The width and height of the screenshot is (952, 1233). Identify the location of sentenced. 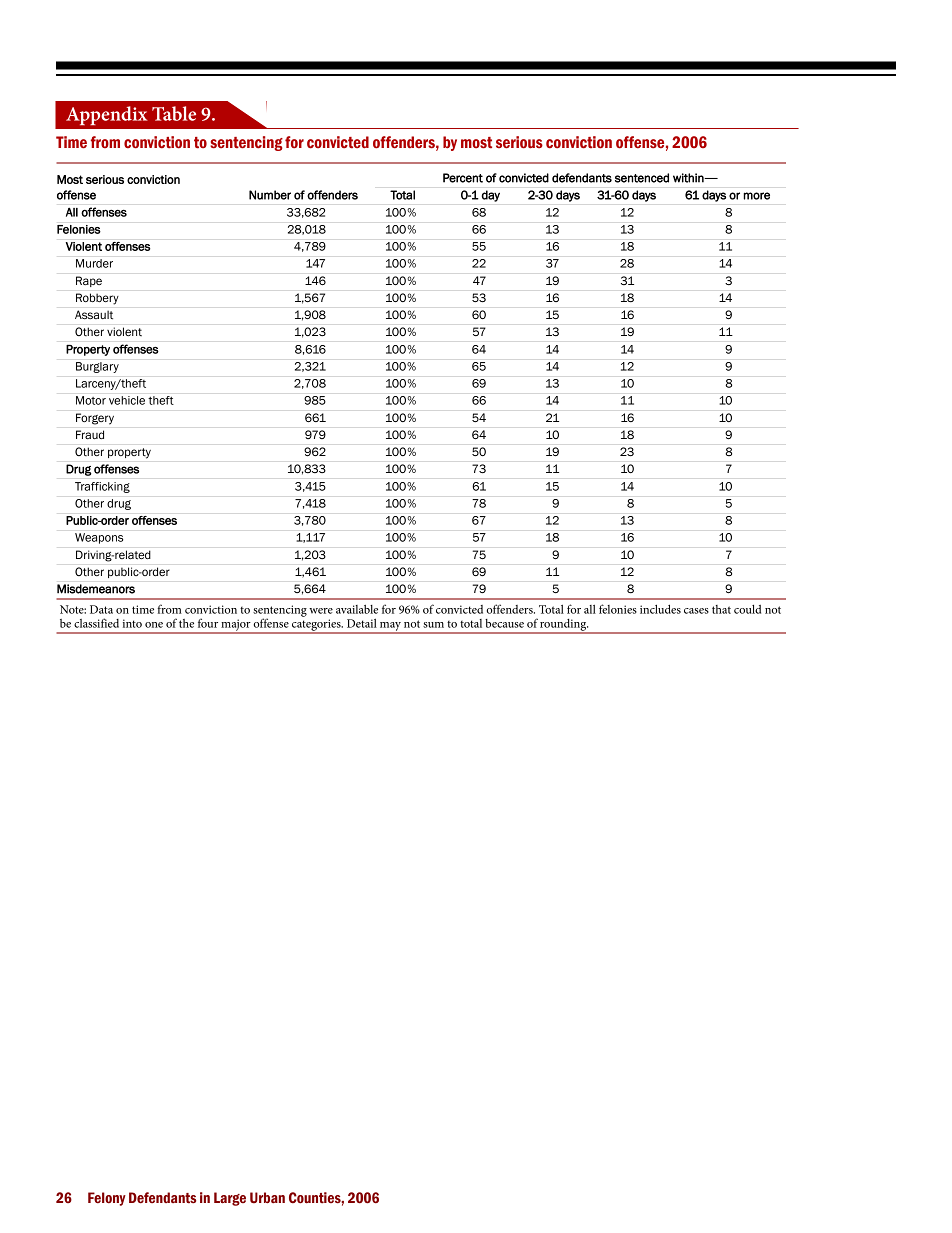
(642, 178).
